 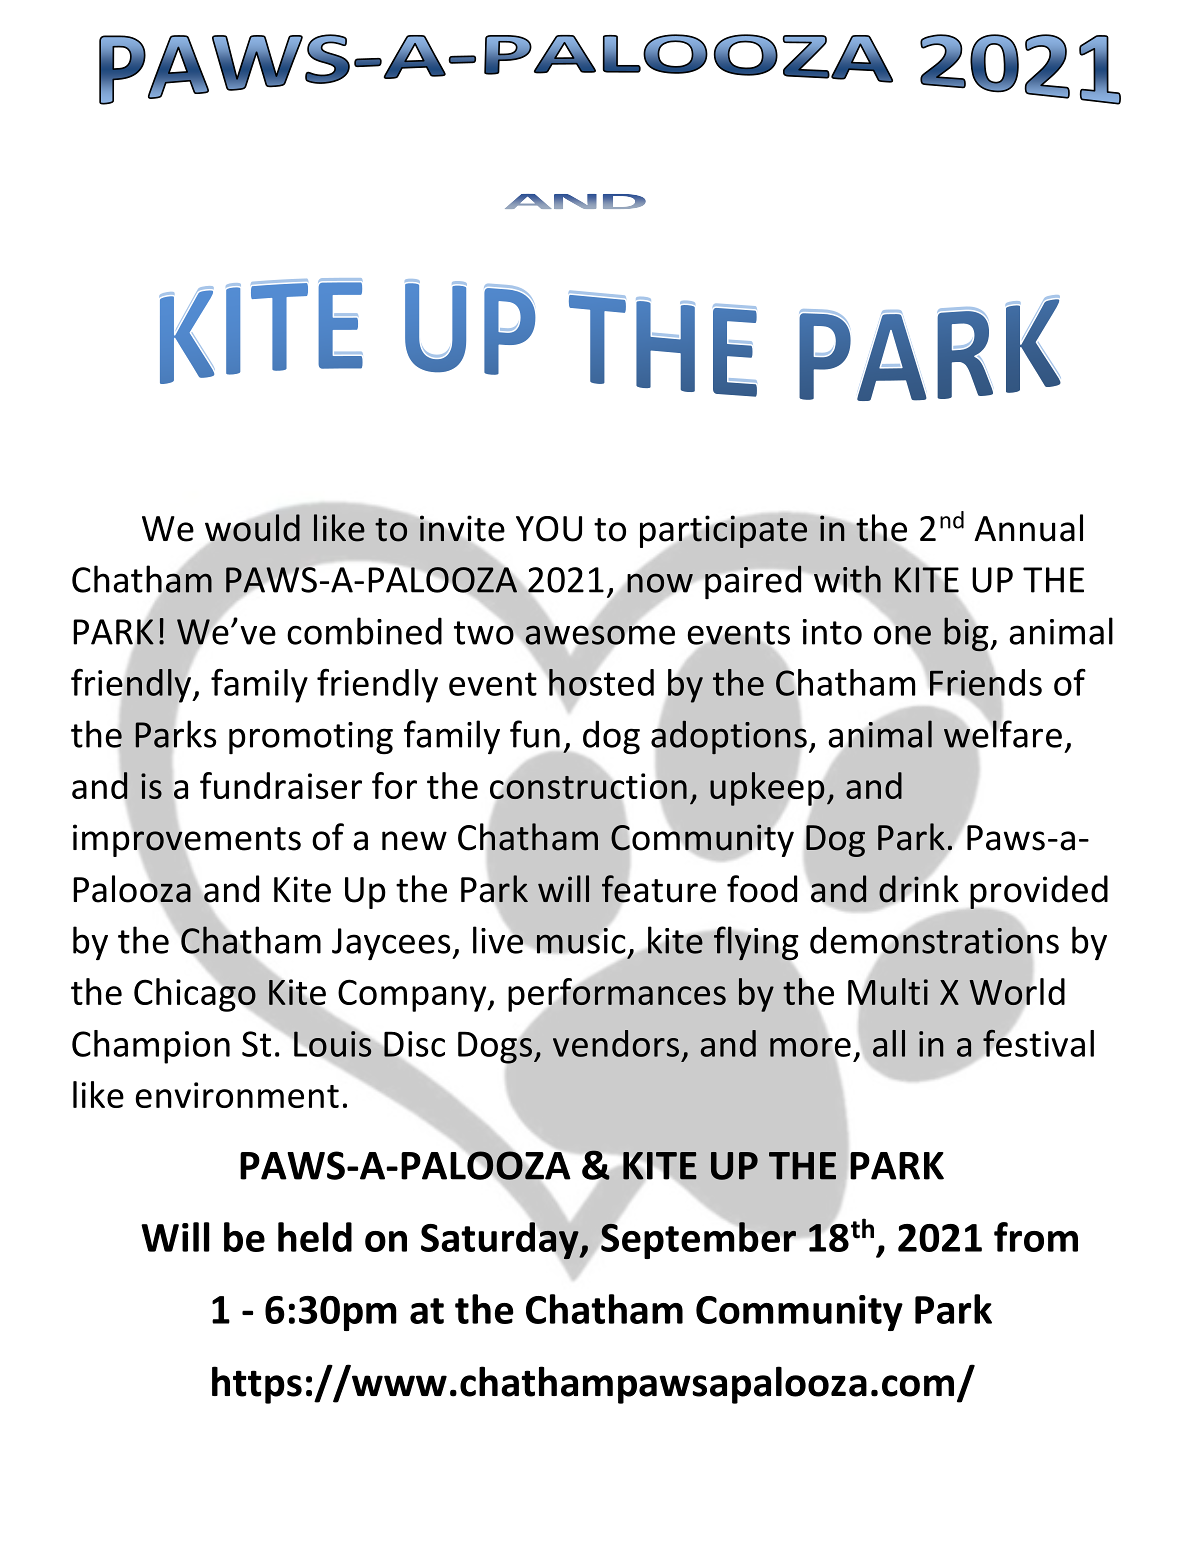 What do you see at coordinates (151, 1047) in the screenshot?
I see `Champion` at bounding box center [151, 1047].
